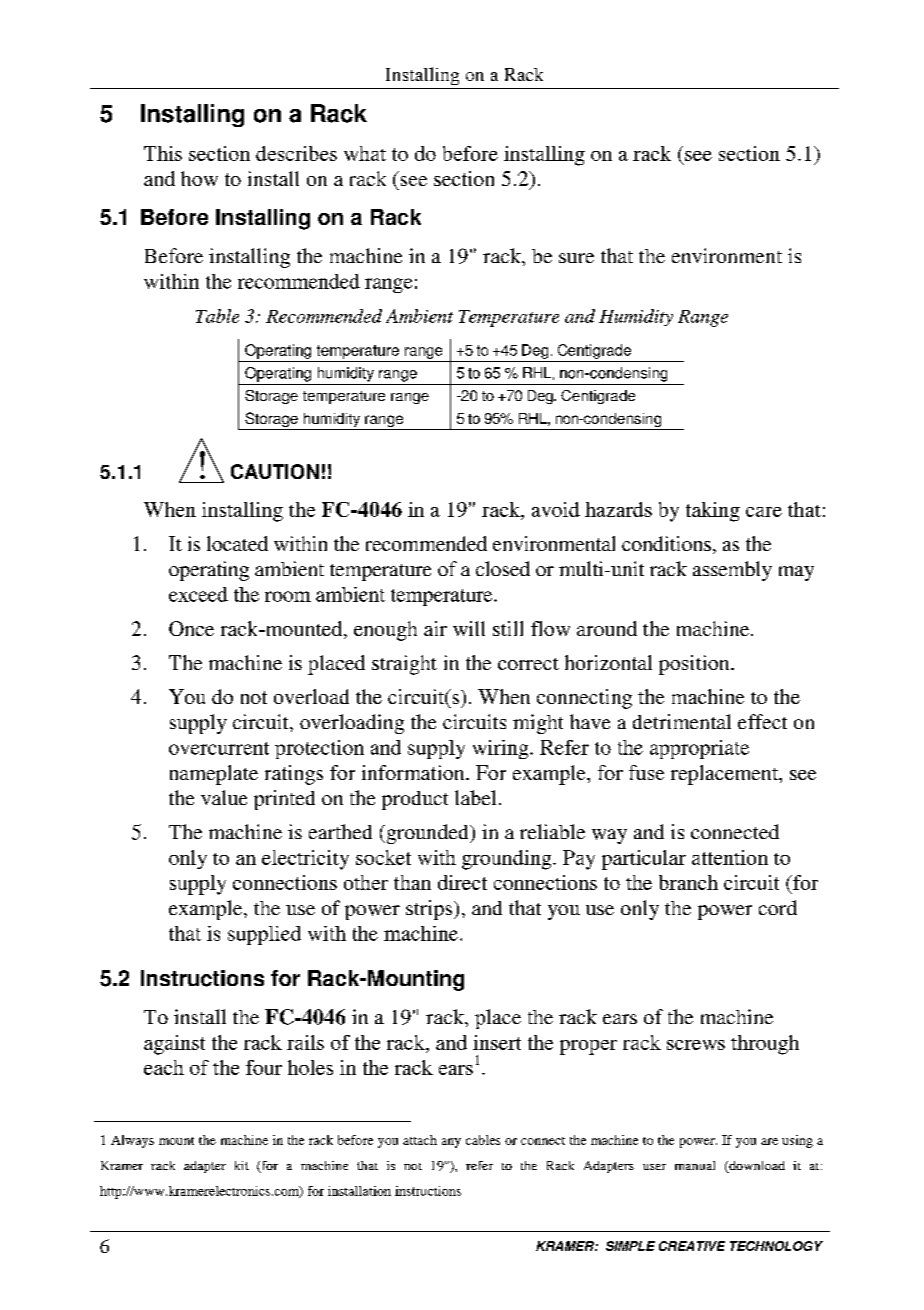 Image resolution: width=924 pixels, height=1310 pixels. Describe the element at coordinates (682, 721) in the page. I see `detrimental` at that location.
